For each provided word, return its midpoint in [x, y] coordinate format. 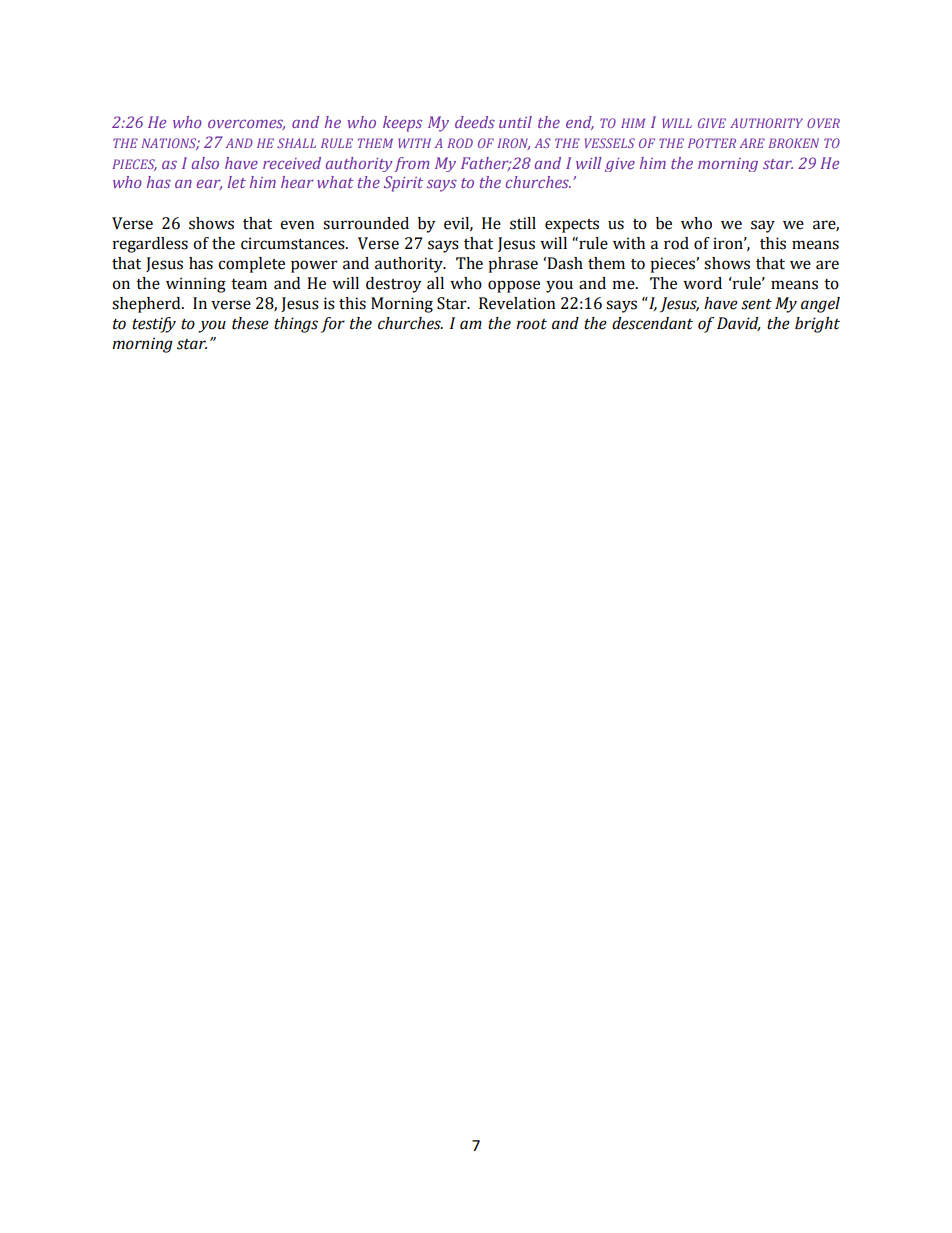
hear [297, 182]
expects [572, 226]
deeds [475, 122]
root [531, 324]
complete [251, 265]
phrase [513, 265]
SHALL [296, 143]
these [250, 323]
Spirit [403, 184]
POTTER [712, 143]
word [702, 283]
